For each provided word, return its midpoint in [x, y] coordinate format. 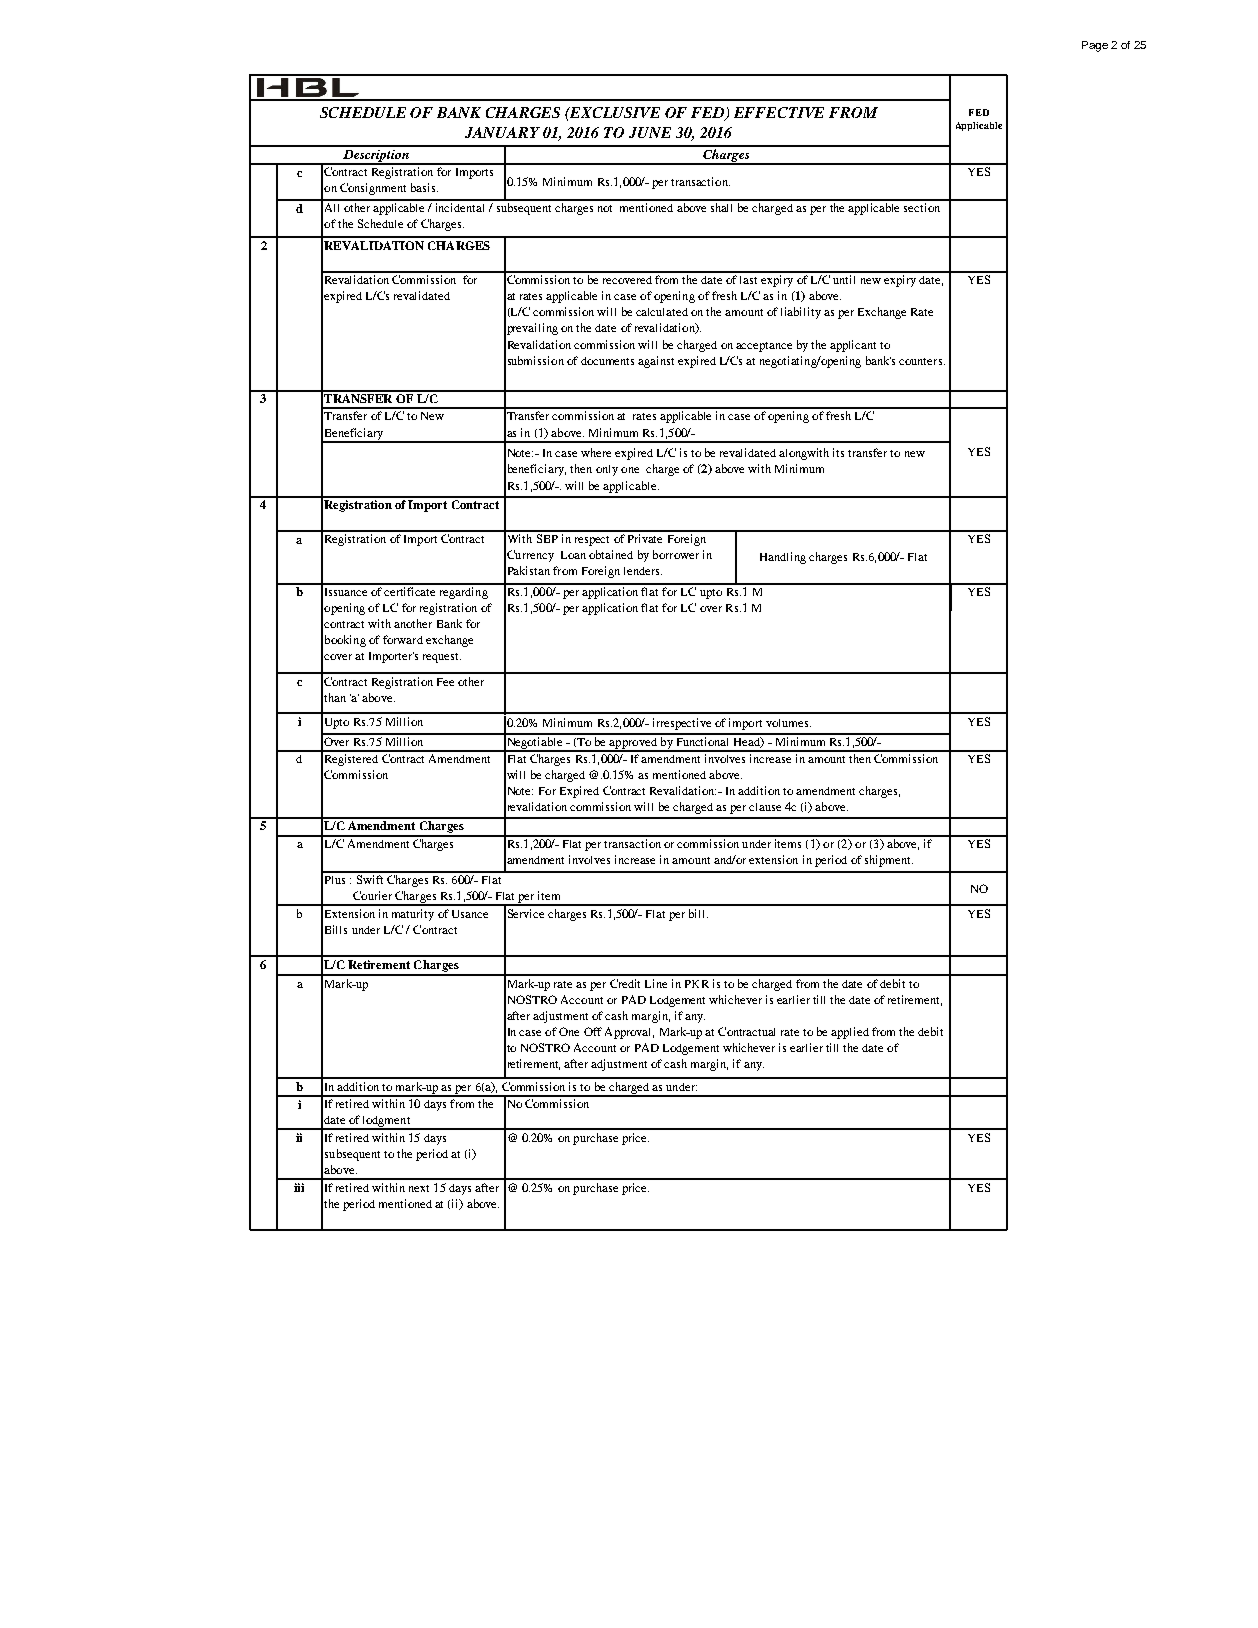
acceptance [764, 347]
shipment [889, 861]
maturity [413, 915]
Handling [783, 558]
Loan [573, 555]
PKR [697, 984]
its [838, 452]
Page [1095, 46]
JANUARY [502, 132]
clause [765, 807]
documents [607, 361]
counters [922, 361]
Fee [445, 682]
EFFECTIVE [779, 112]
